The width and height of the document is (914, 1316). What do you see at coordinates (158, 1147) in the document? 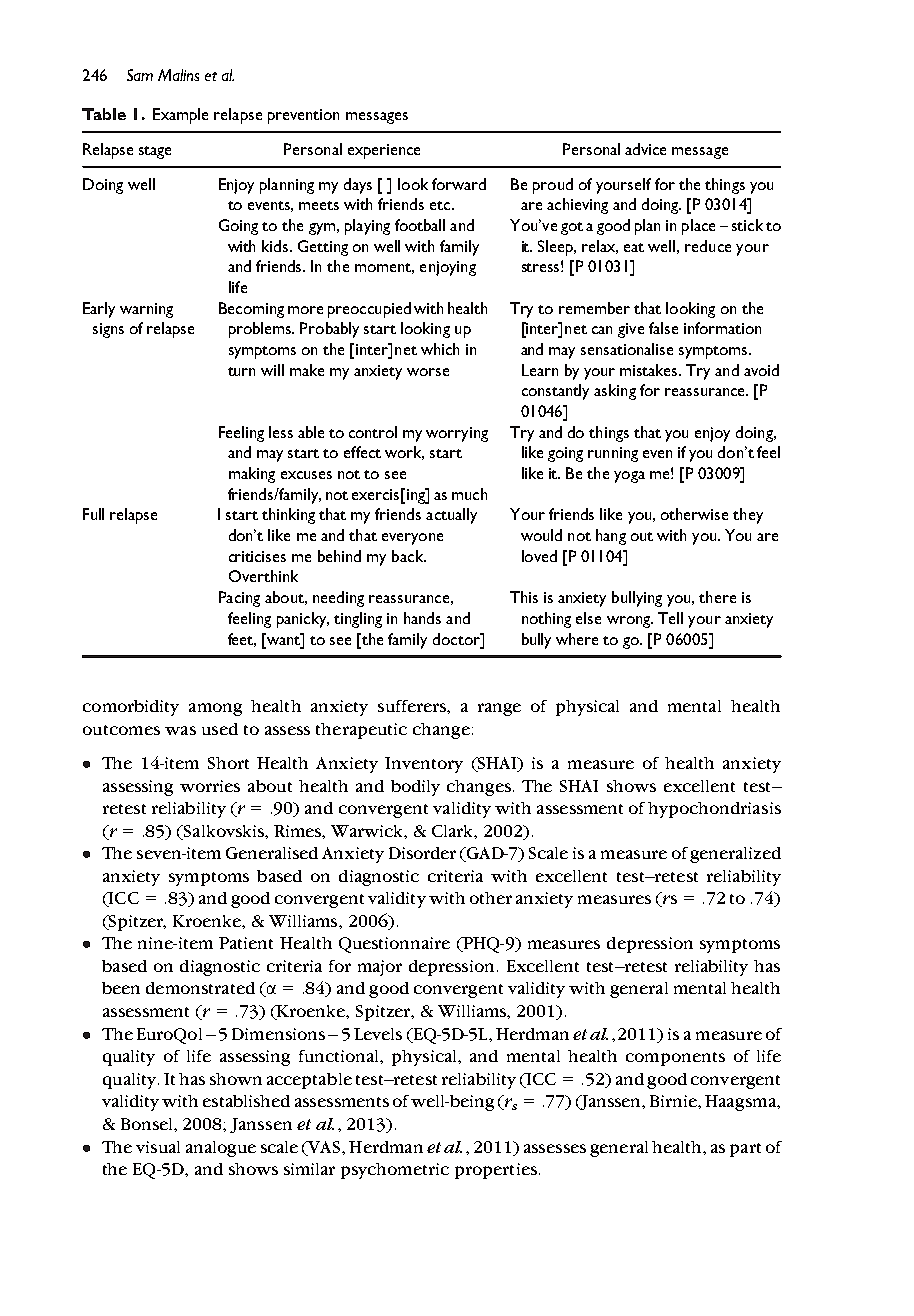
I see `visual` at bounding box center [158, 1147].
